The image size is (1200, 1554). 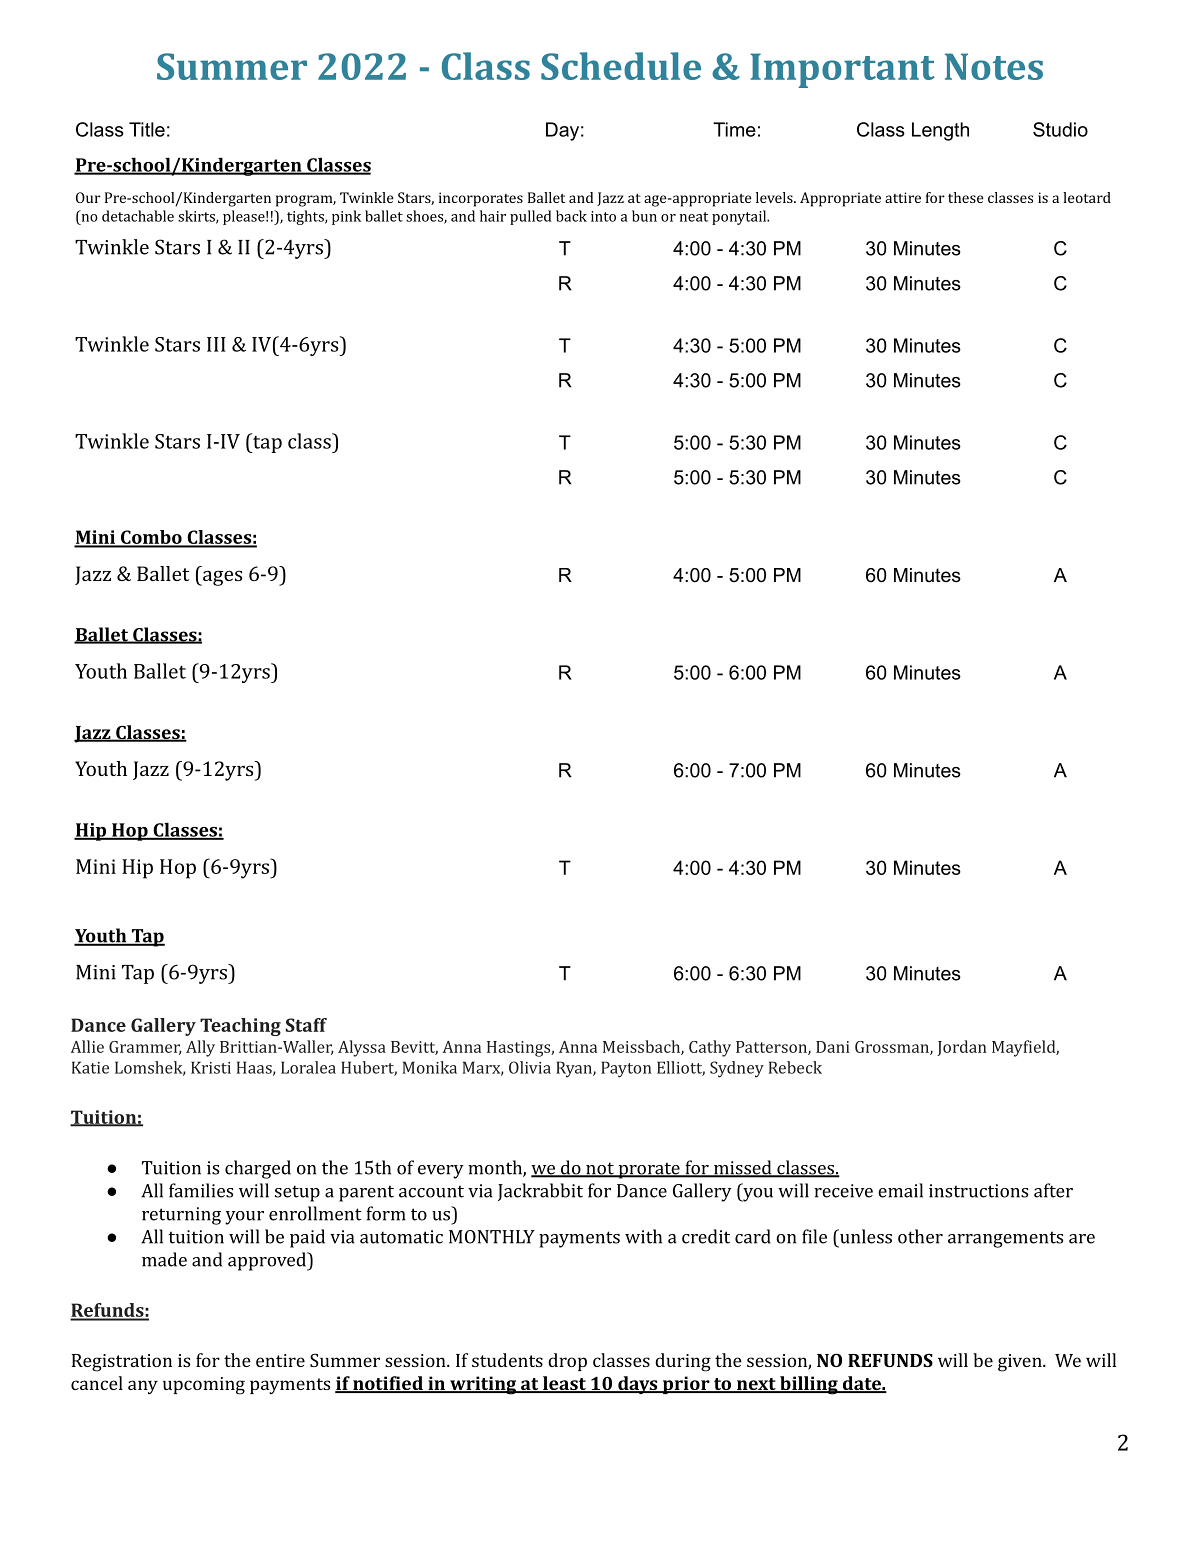 What do you see at coordinates (216, 344) in the screenshot?
I see `III` at bounding box center [216, 344].
